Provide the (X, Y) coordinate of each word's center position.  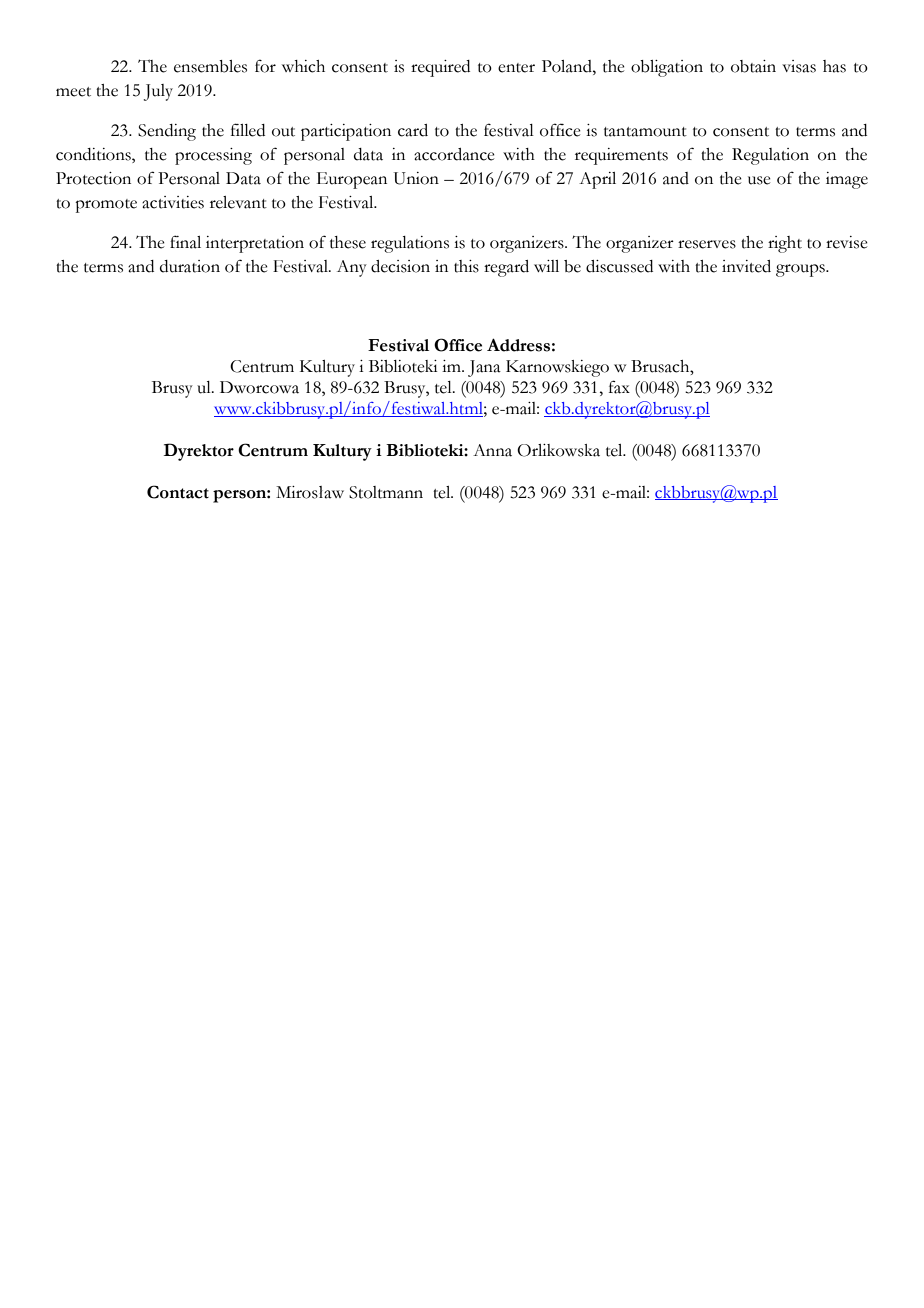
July (158, 92)
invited (746, 266)
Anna (492, 450)
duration (190, 266)
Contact (178, 492)
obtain (753, 66)
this (466, 266)
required (440, 68)
